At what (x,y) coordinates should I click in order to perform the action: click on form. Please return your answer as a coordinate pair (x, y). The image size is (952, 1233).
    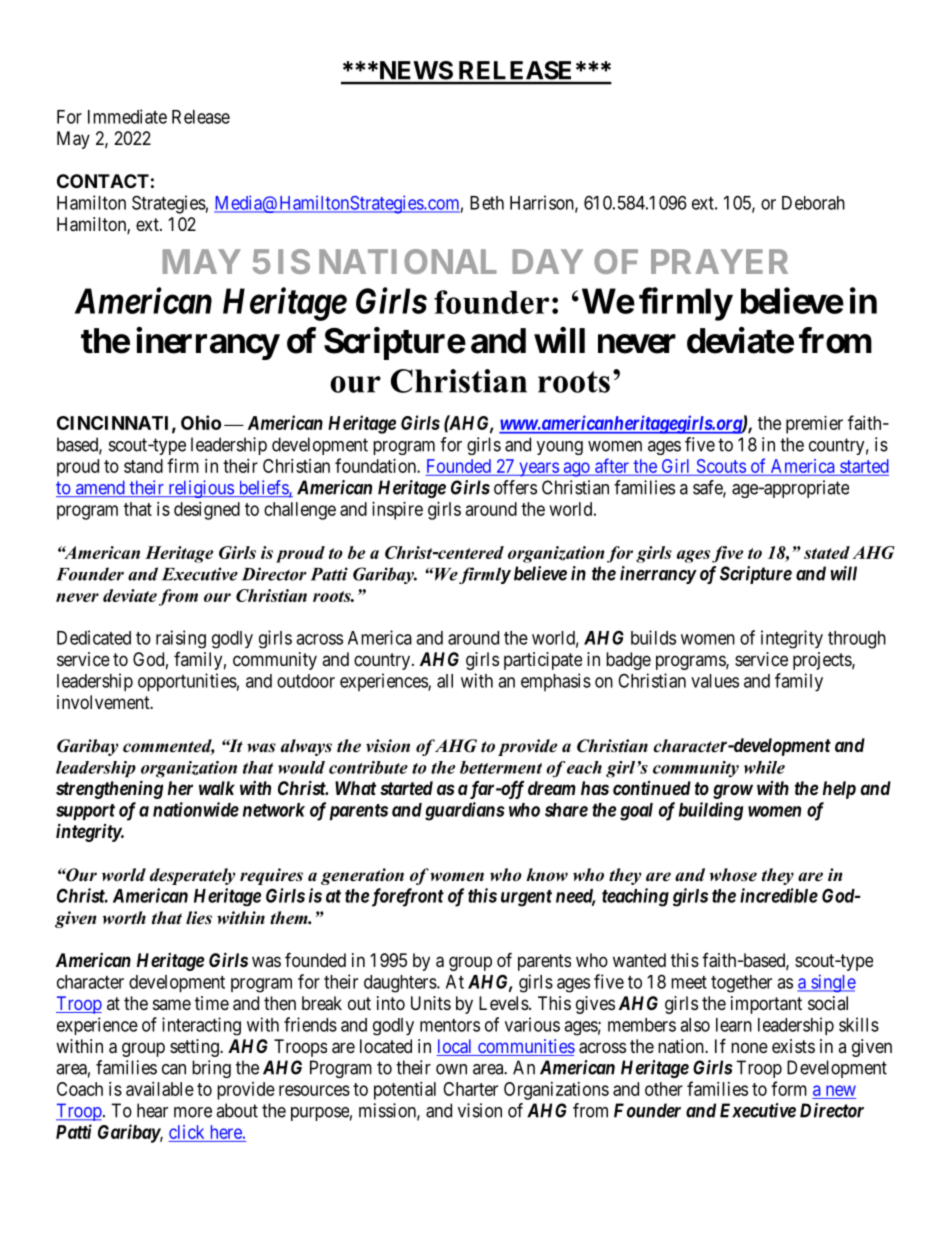
    Looking at the image, I should click on (789, 1088).
